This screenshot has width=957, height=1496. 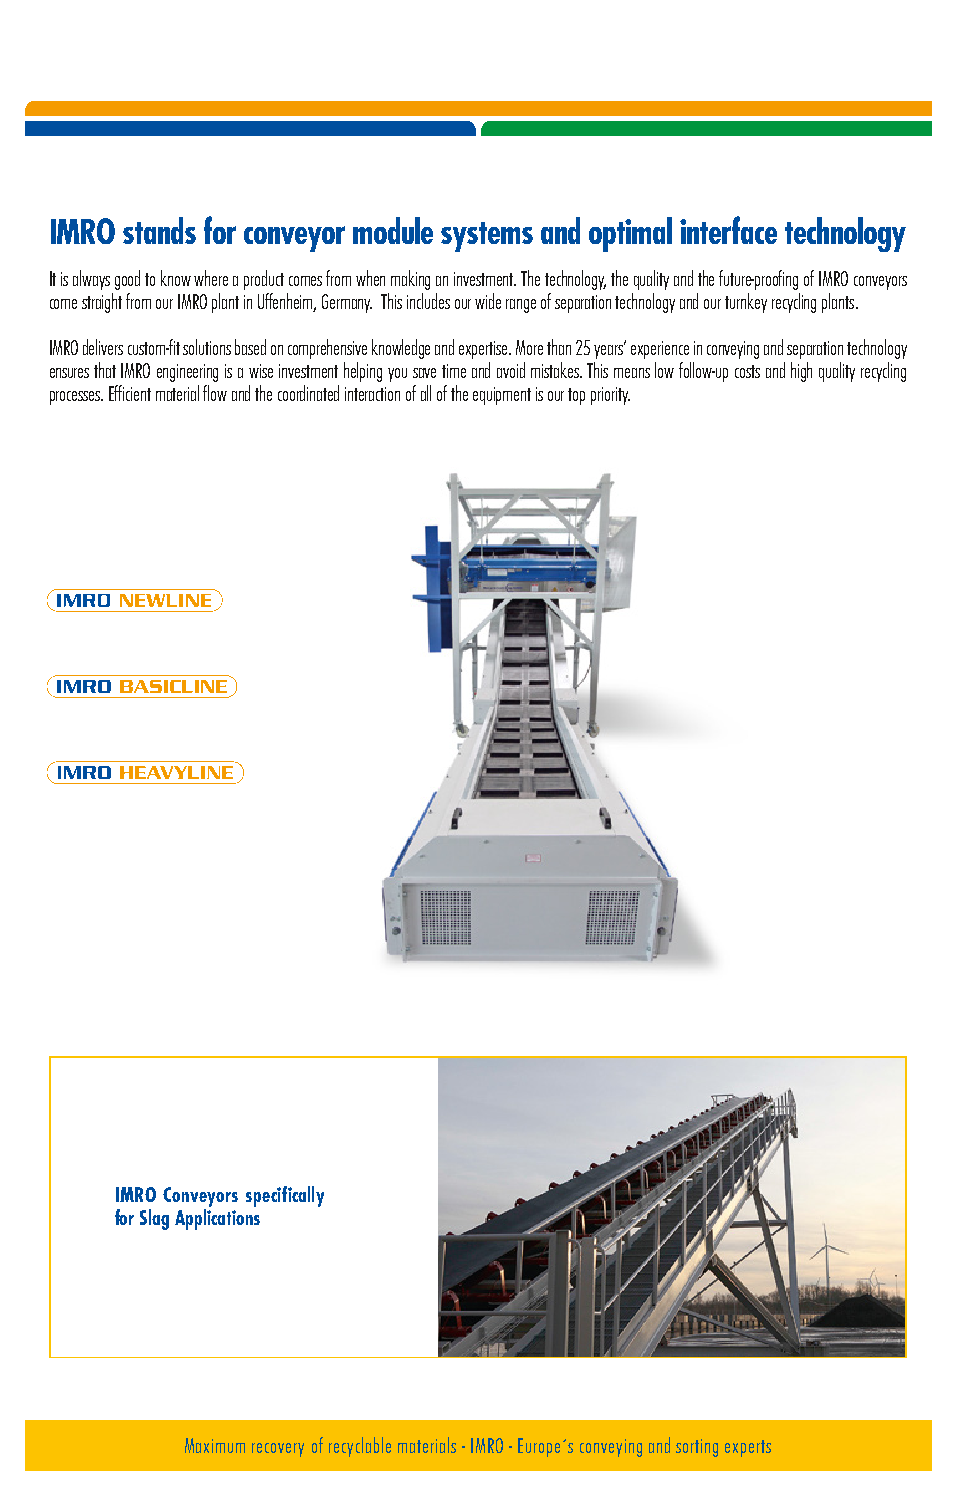 I want to click on making, so click(x=410, y=280).
